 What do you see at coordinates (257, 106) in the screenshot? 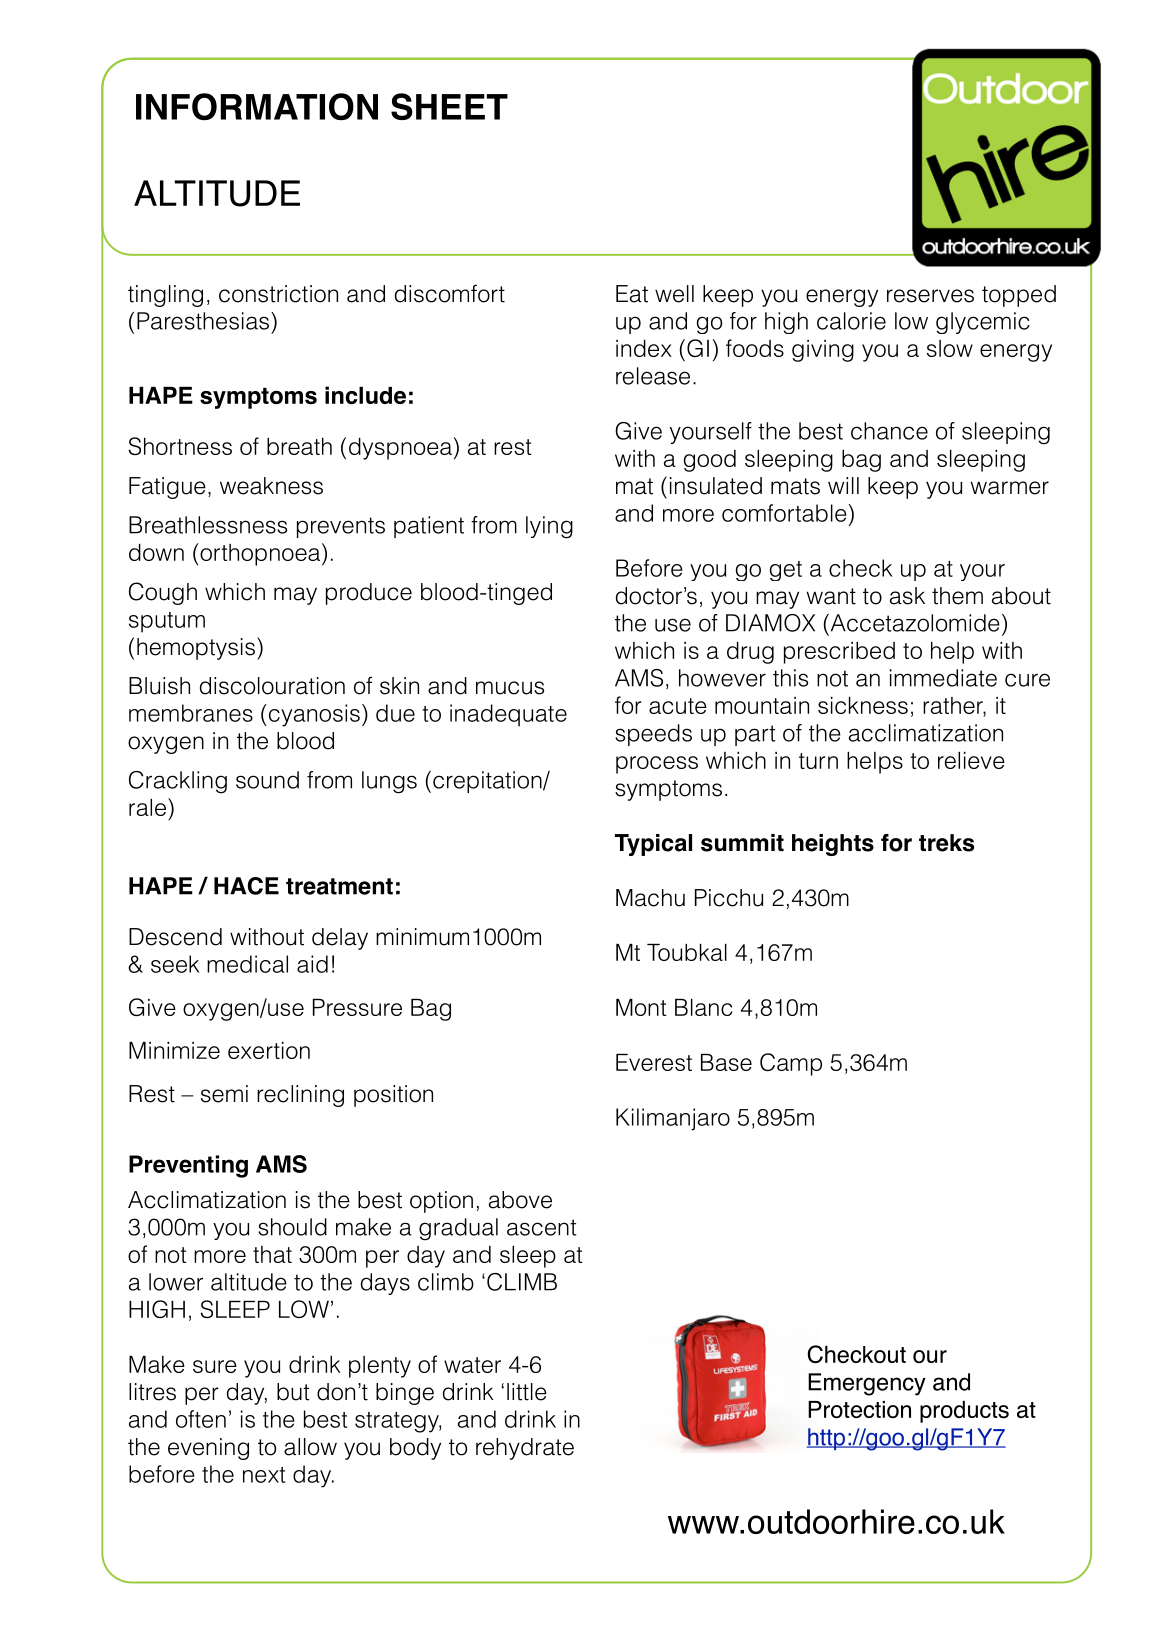
I see `INFORMATION` at bounding box center [257, 106].
